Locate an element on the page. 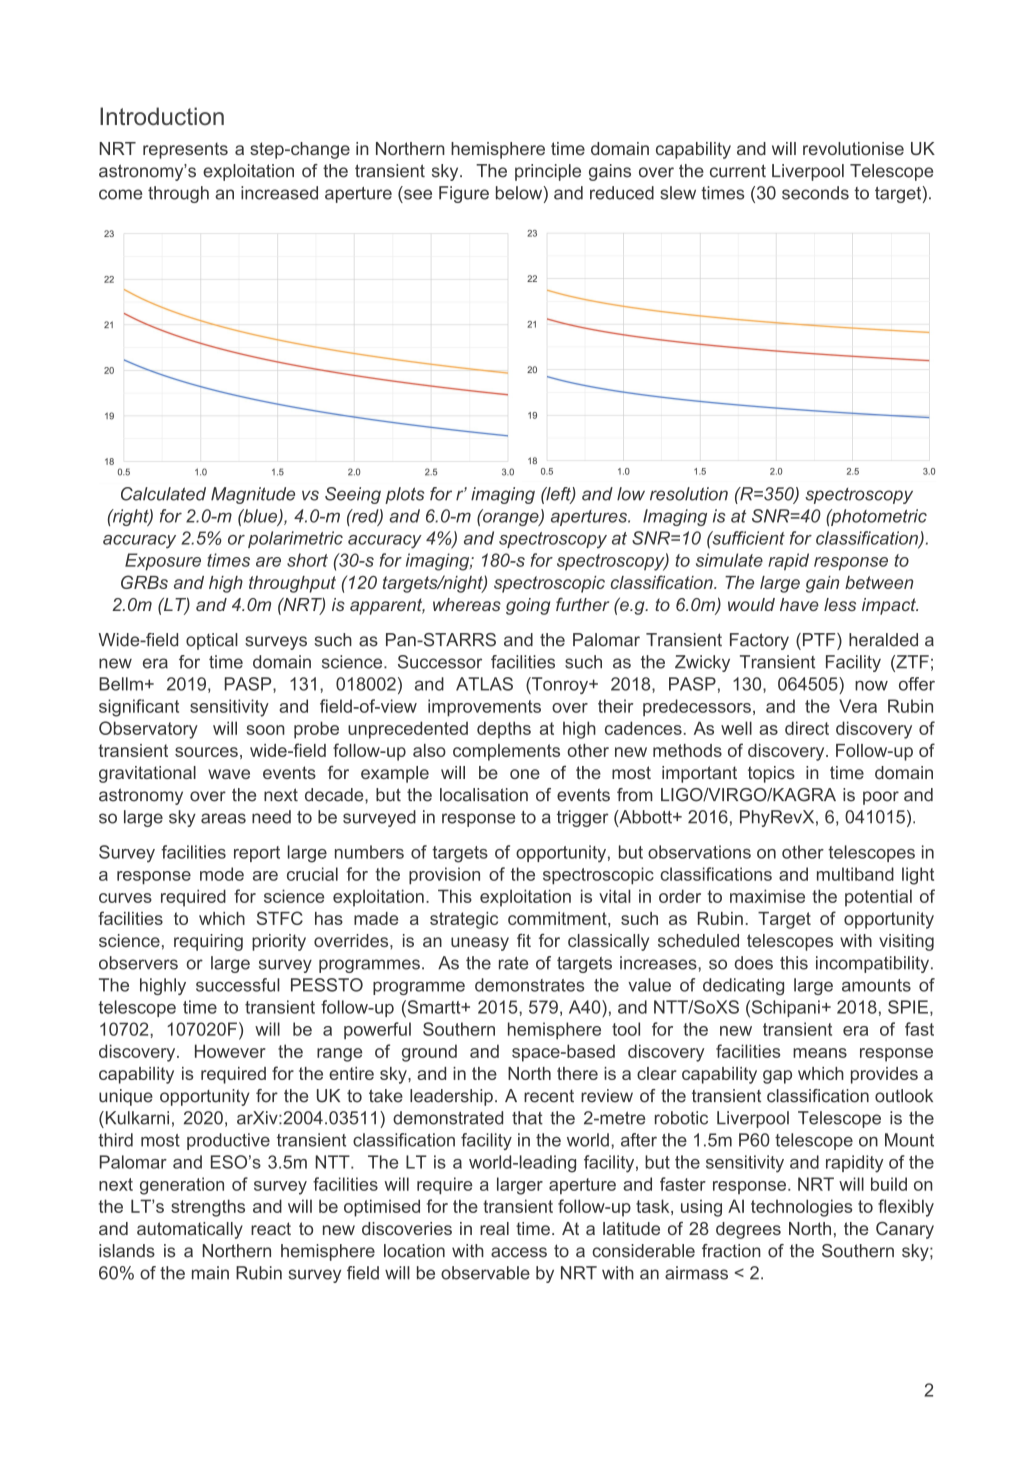 The image size is (1034, 1463). mode is located at coordinates (222, 874).
